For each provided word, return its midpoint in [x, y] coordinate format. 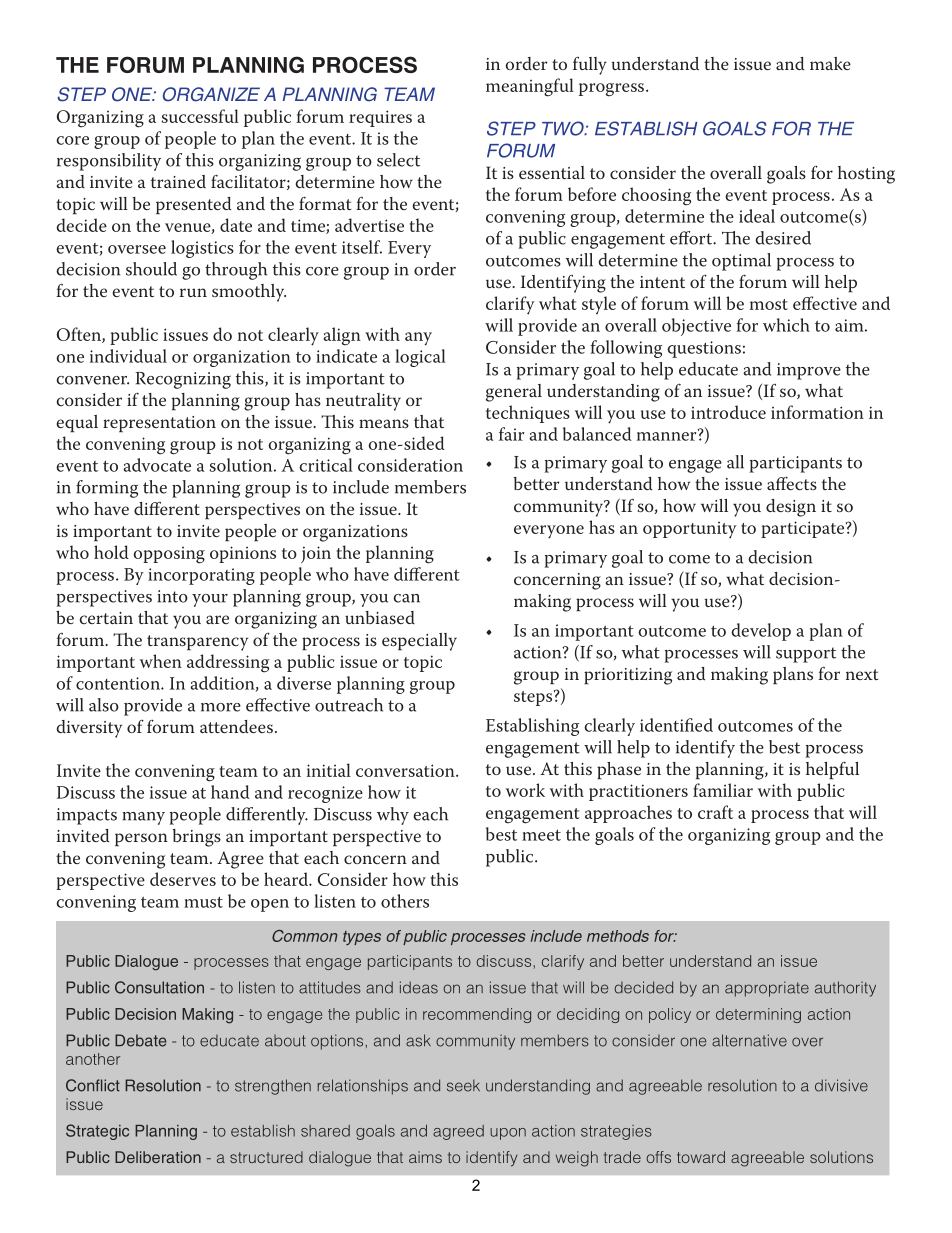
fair [511, 434]
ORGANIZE [211, 94]
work [525, 790]
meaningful [530, 87]
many [144, 818]
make [830, 63]
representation [159, 424]
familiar [723, 790]
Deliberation [158, 1157]
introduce [728, 412]
